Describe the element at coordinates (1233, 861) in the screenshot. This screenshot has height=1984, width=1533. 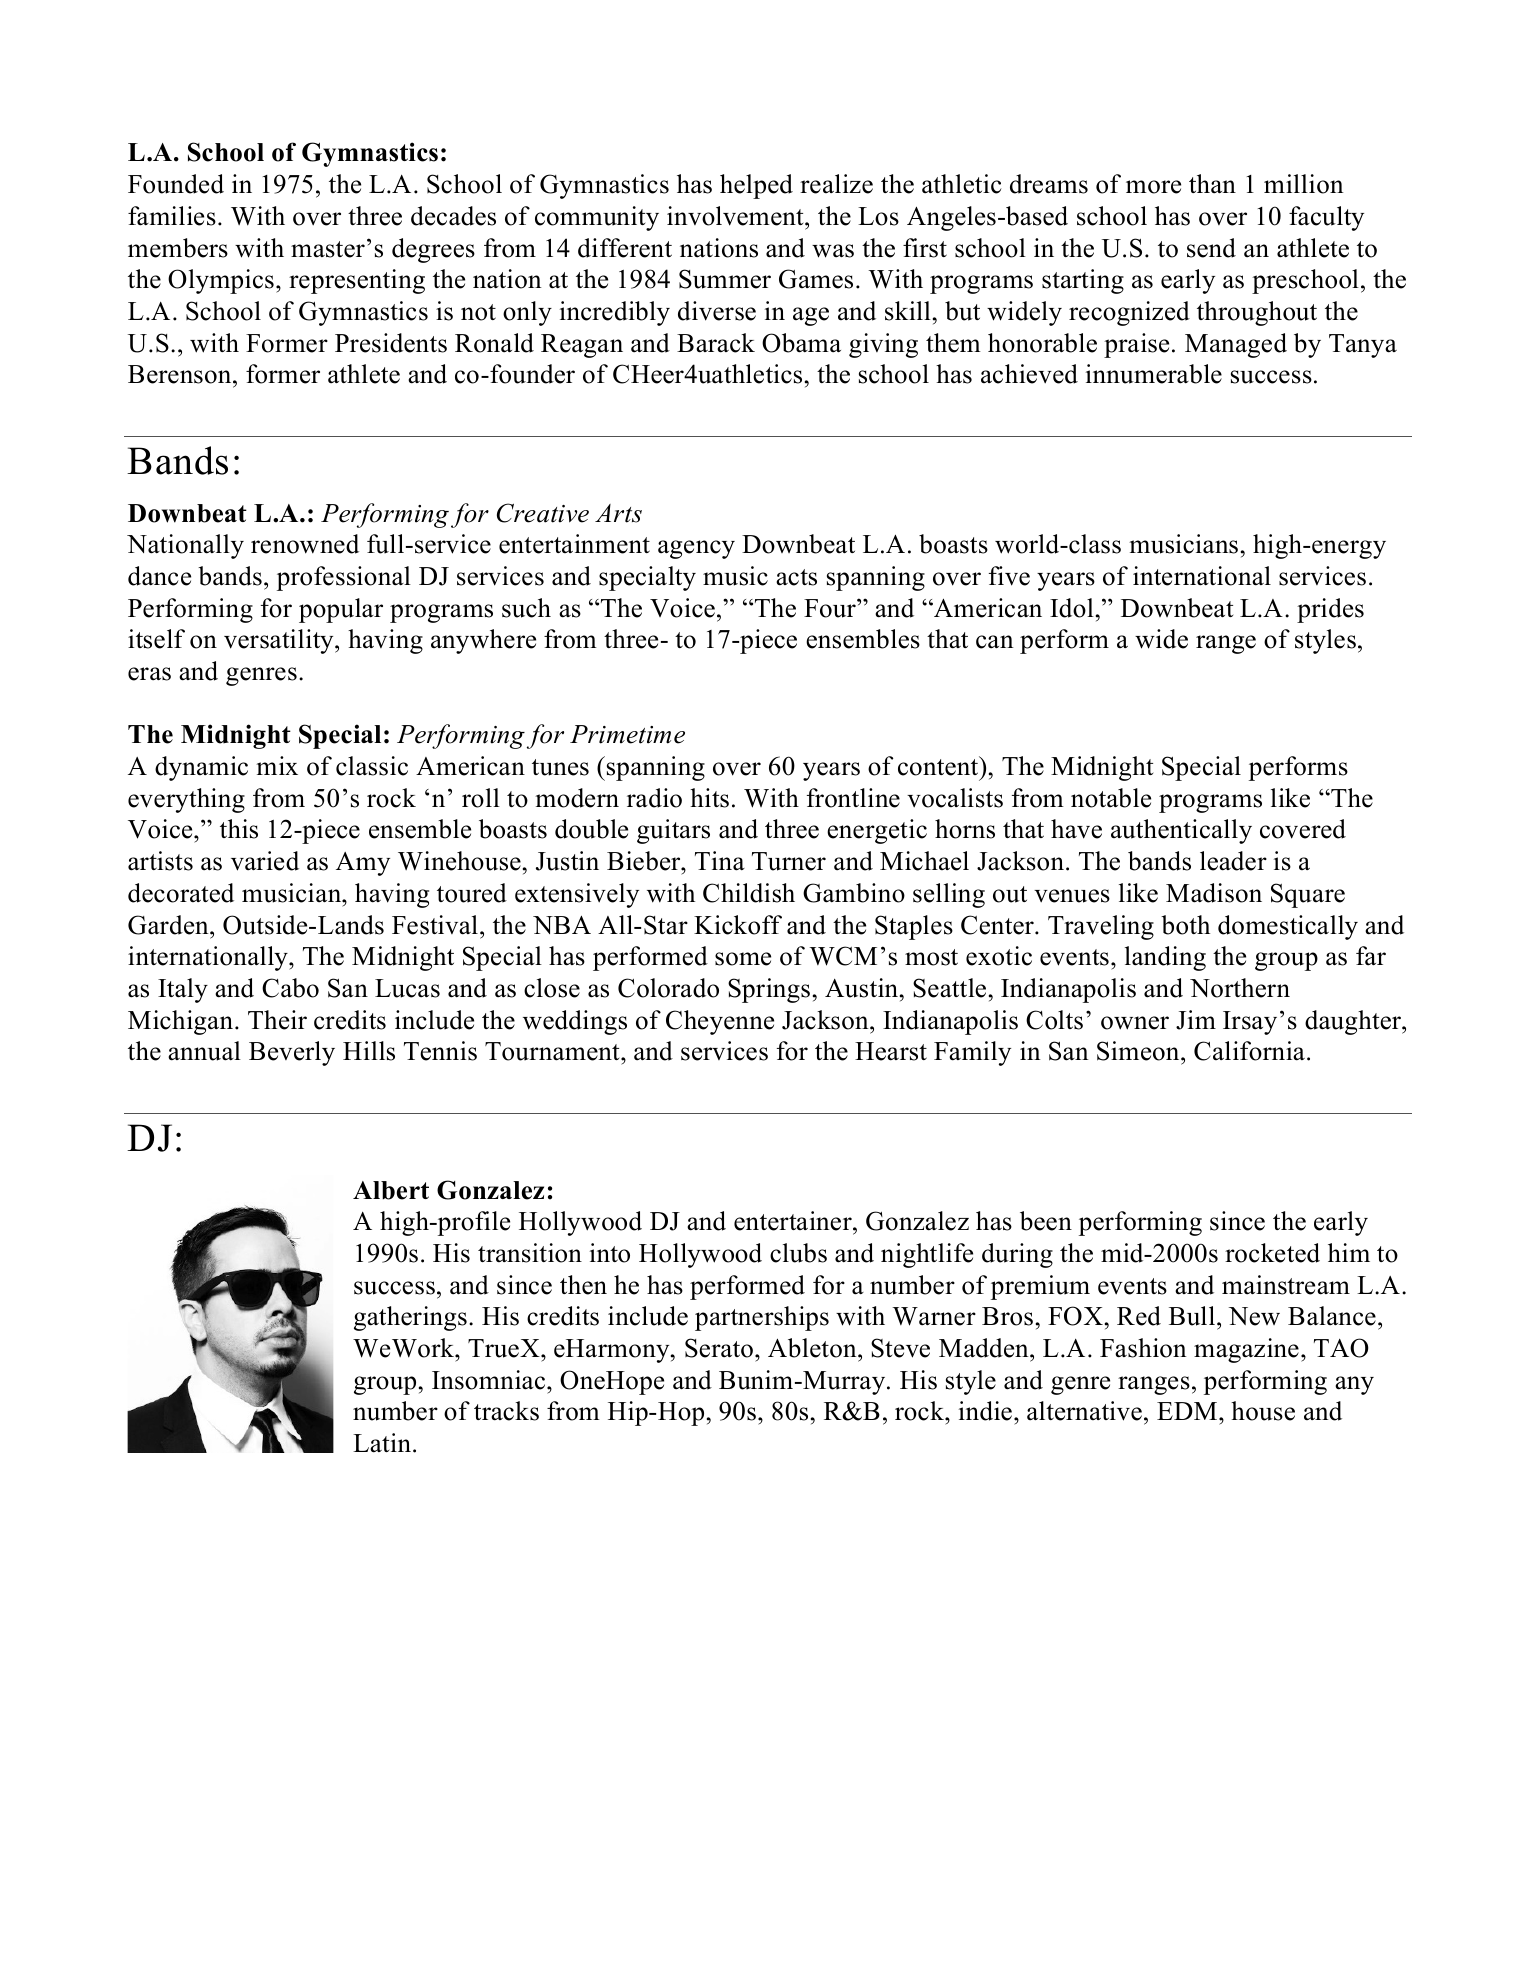
I see `leader` at that location.
